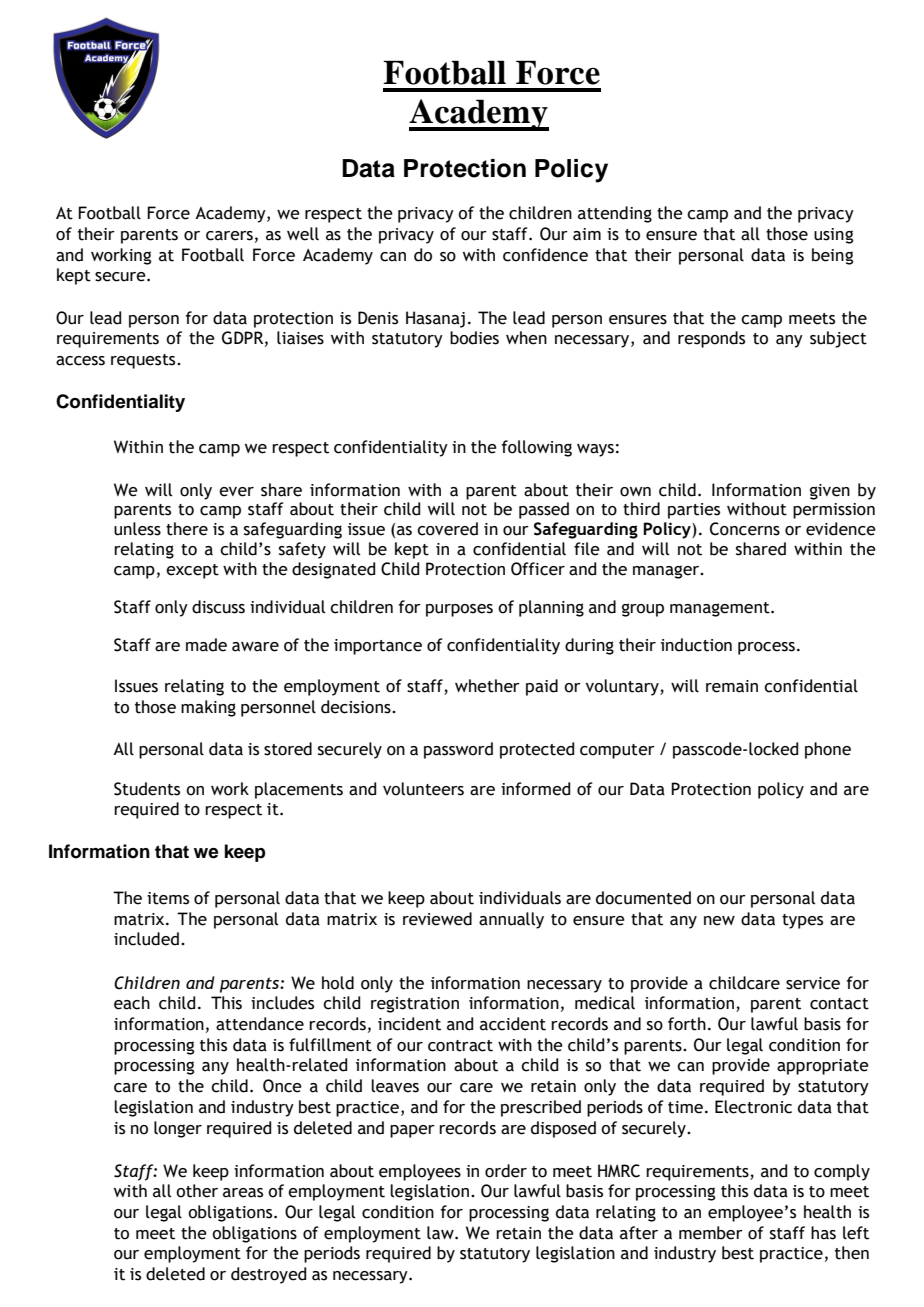 The width and height of the image is (924, 1307). What do you see at coordinates (168, 898) in the image?
I see `items` at bounding box center [168, 898].
